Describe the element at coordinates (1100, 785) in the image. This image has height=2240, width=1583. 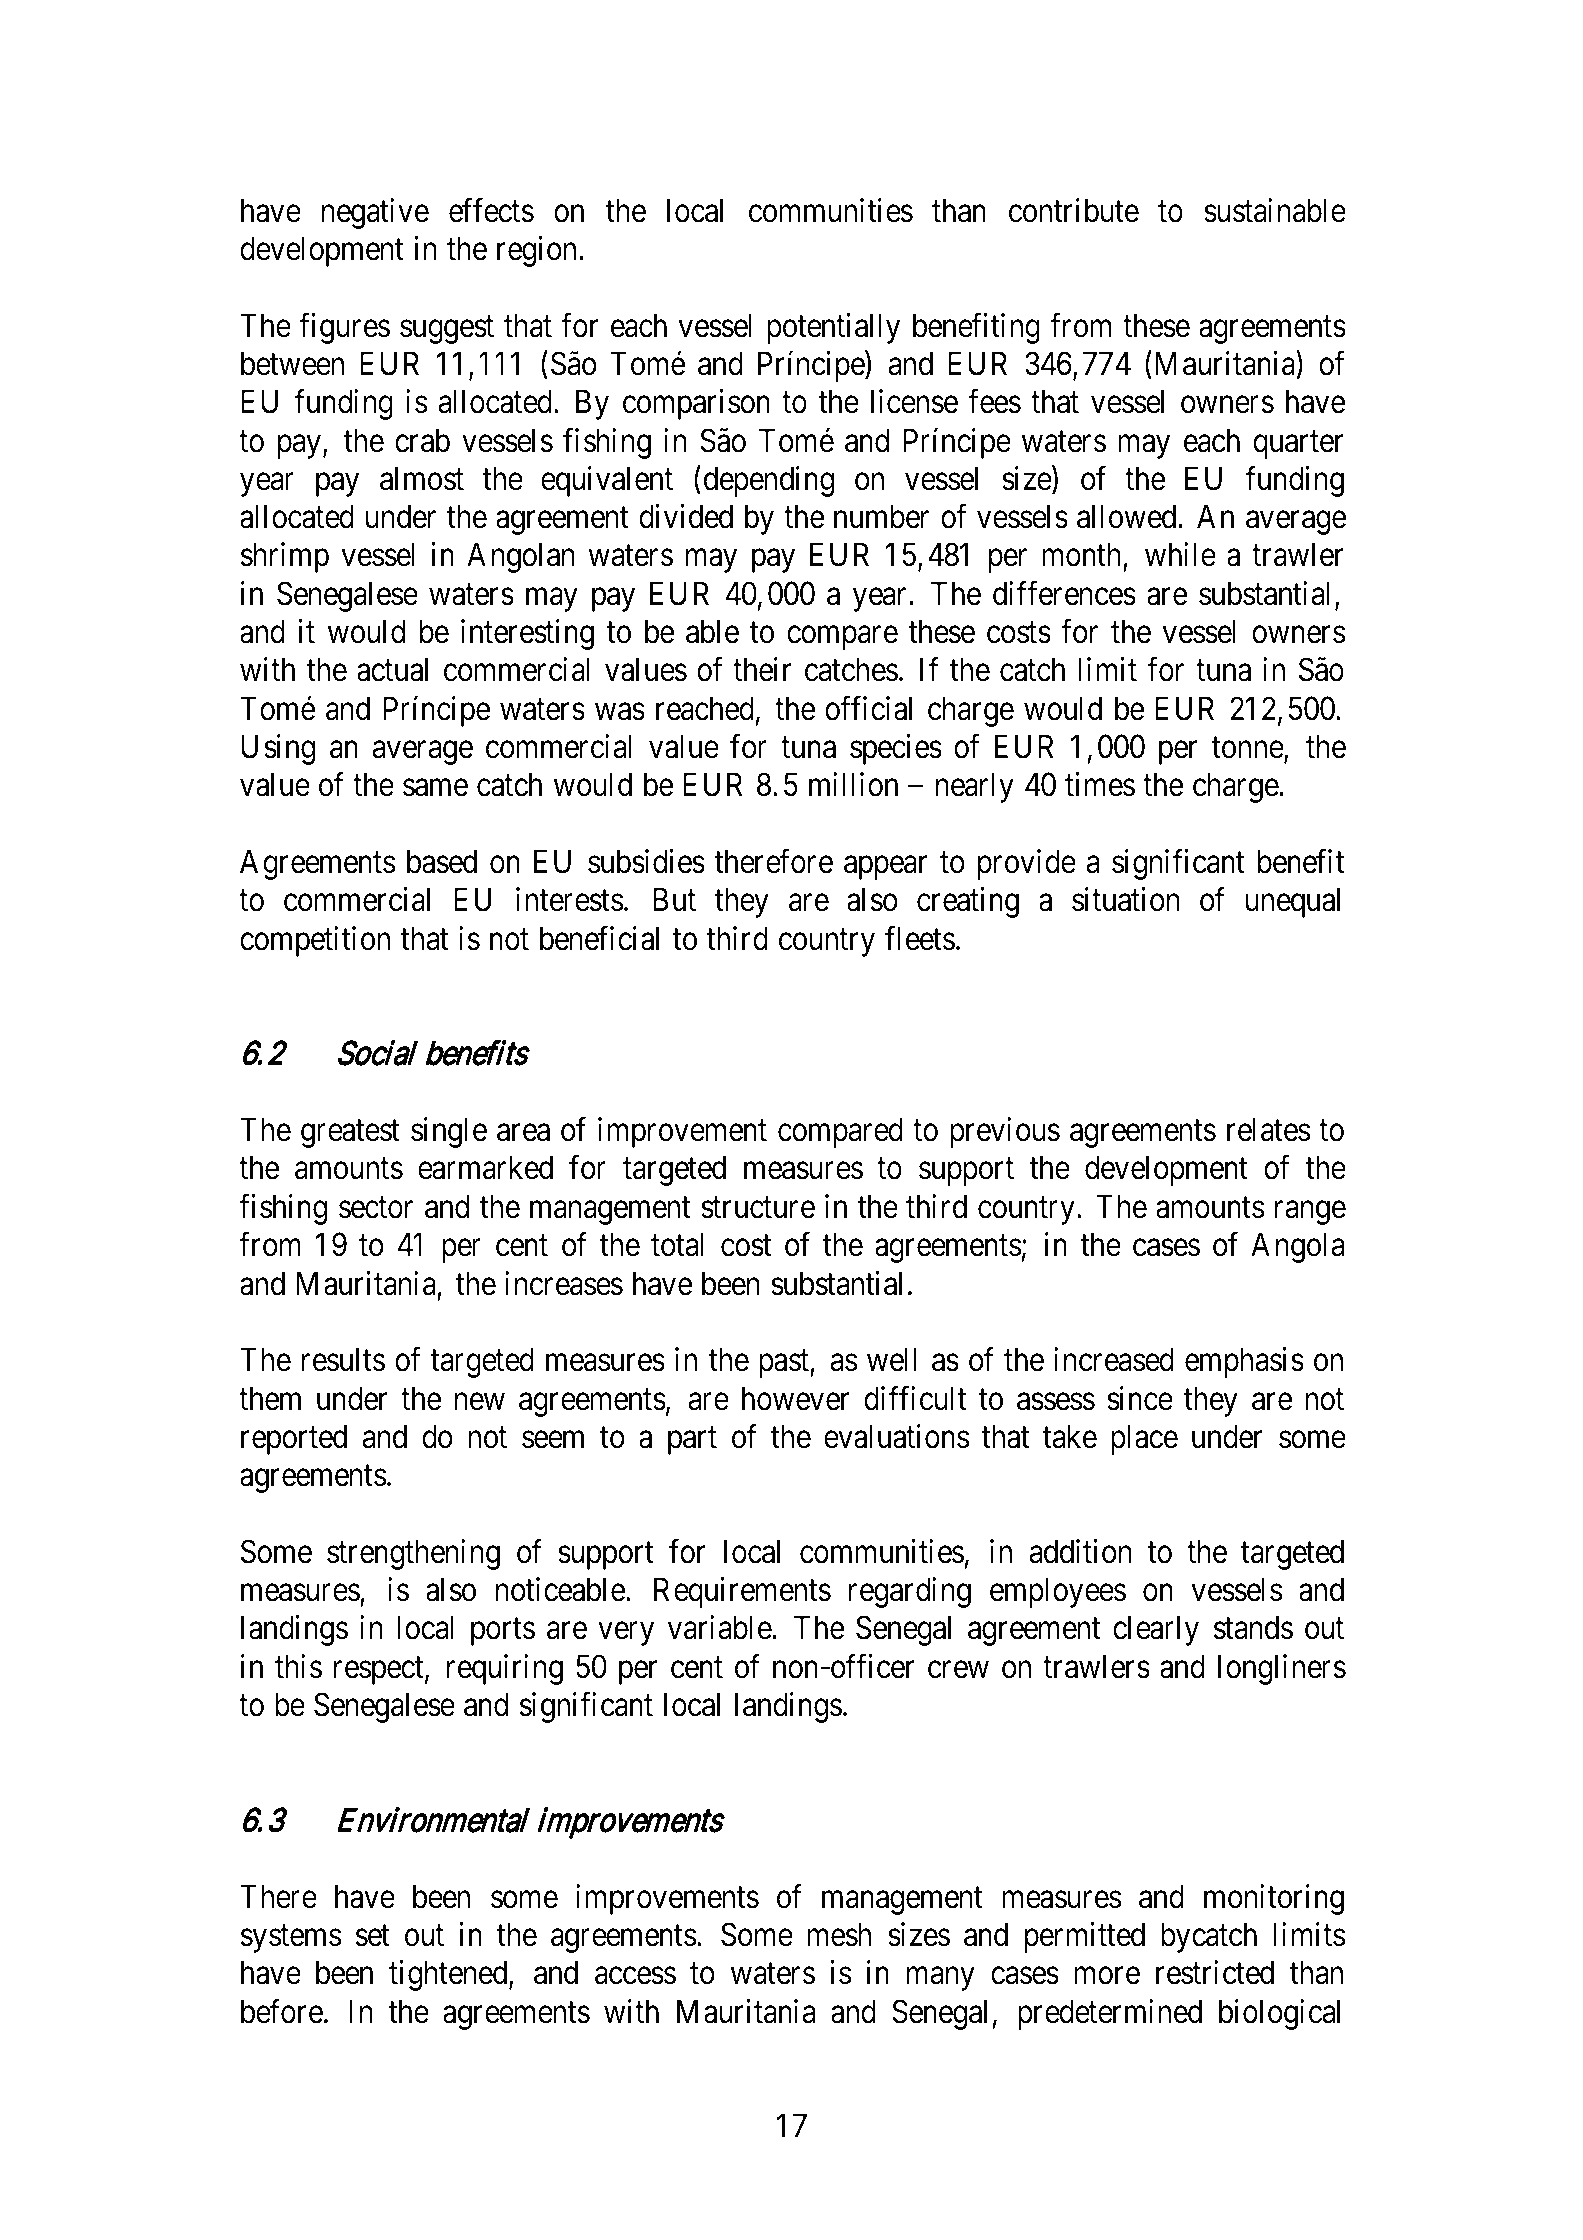
I see `times` at that location.
